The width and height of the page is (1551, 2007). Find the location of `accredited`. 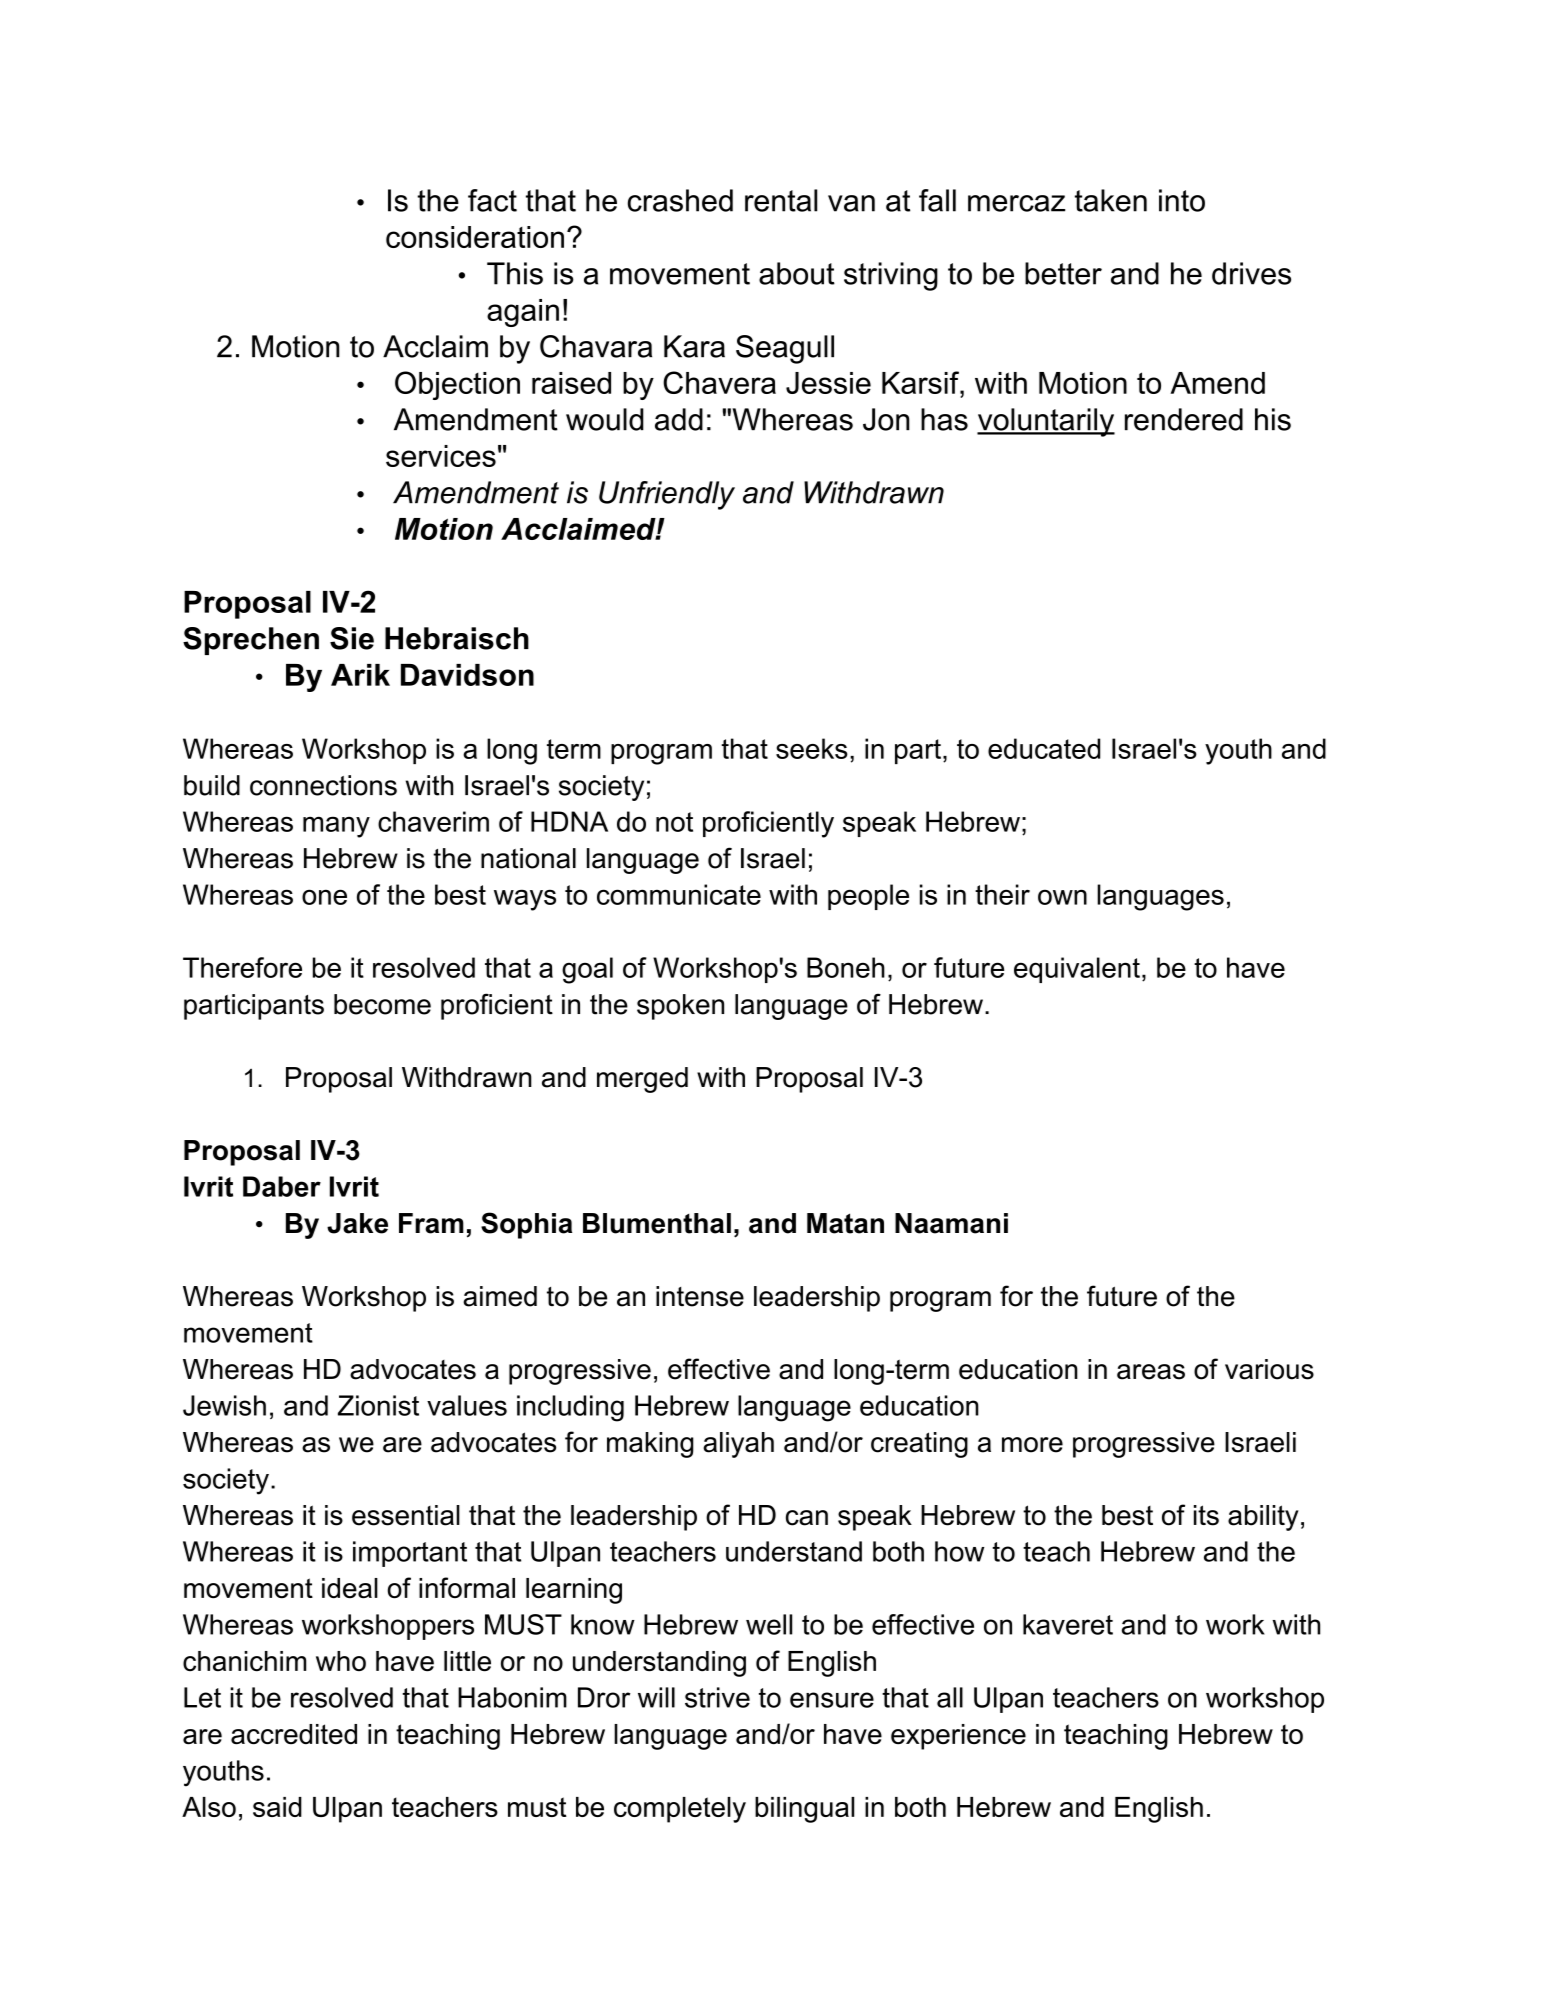

accredited is located at coordinates (294, 1734).
